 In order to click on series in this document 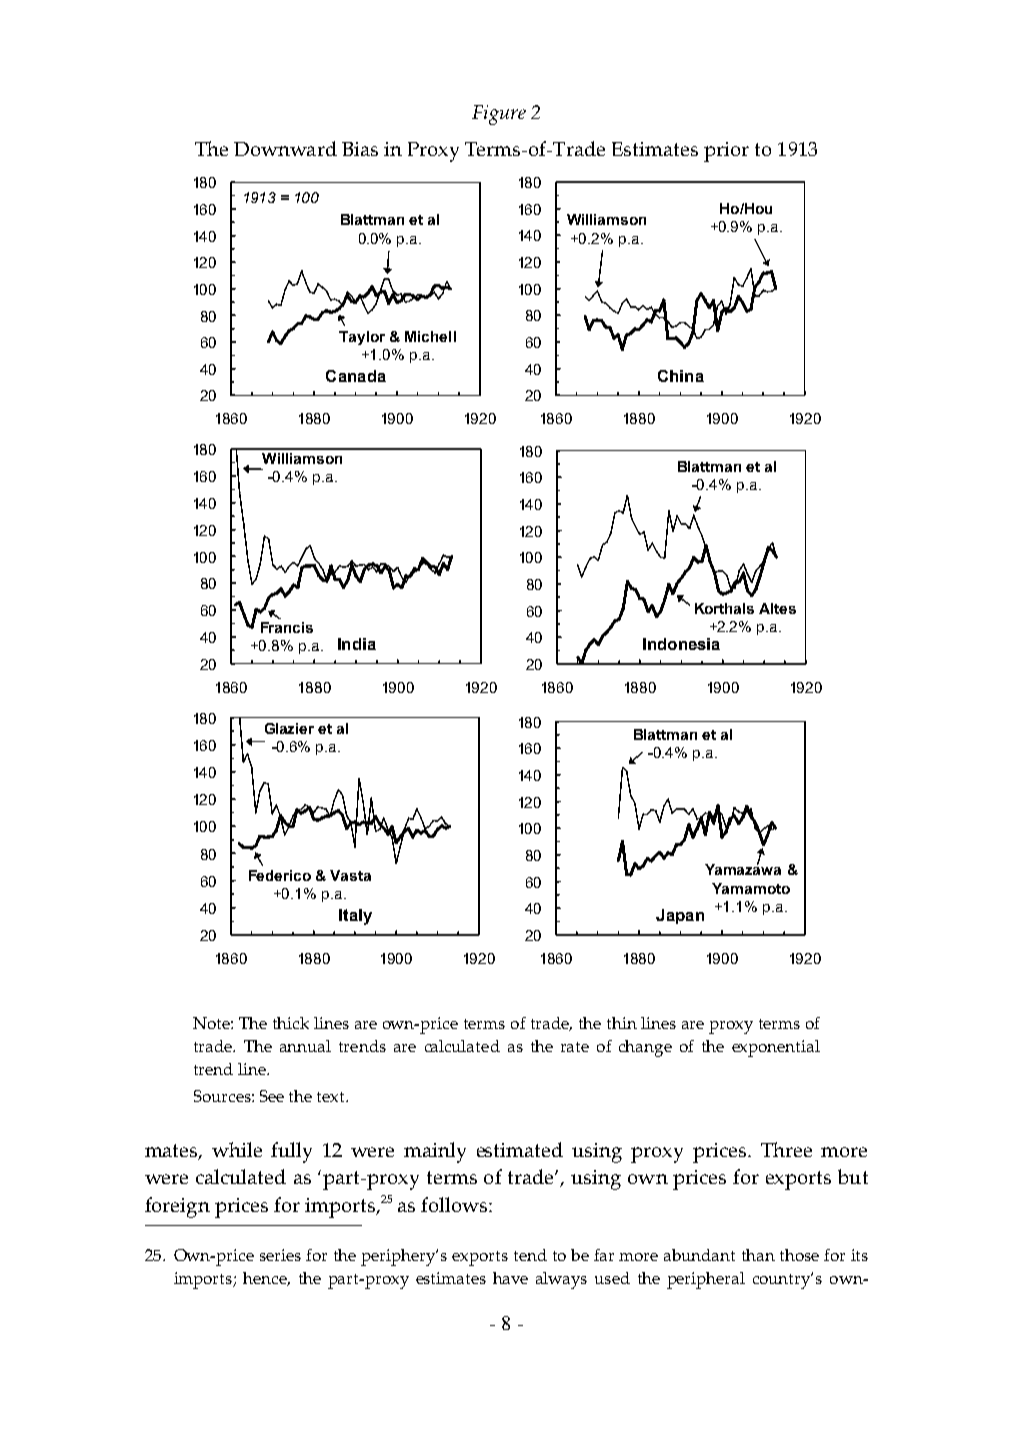, I will do `click(280, 1255)`.
